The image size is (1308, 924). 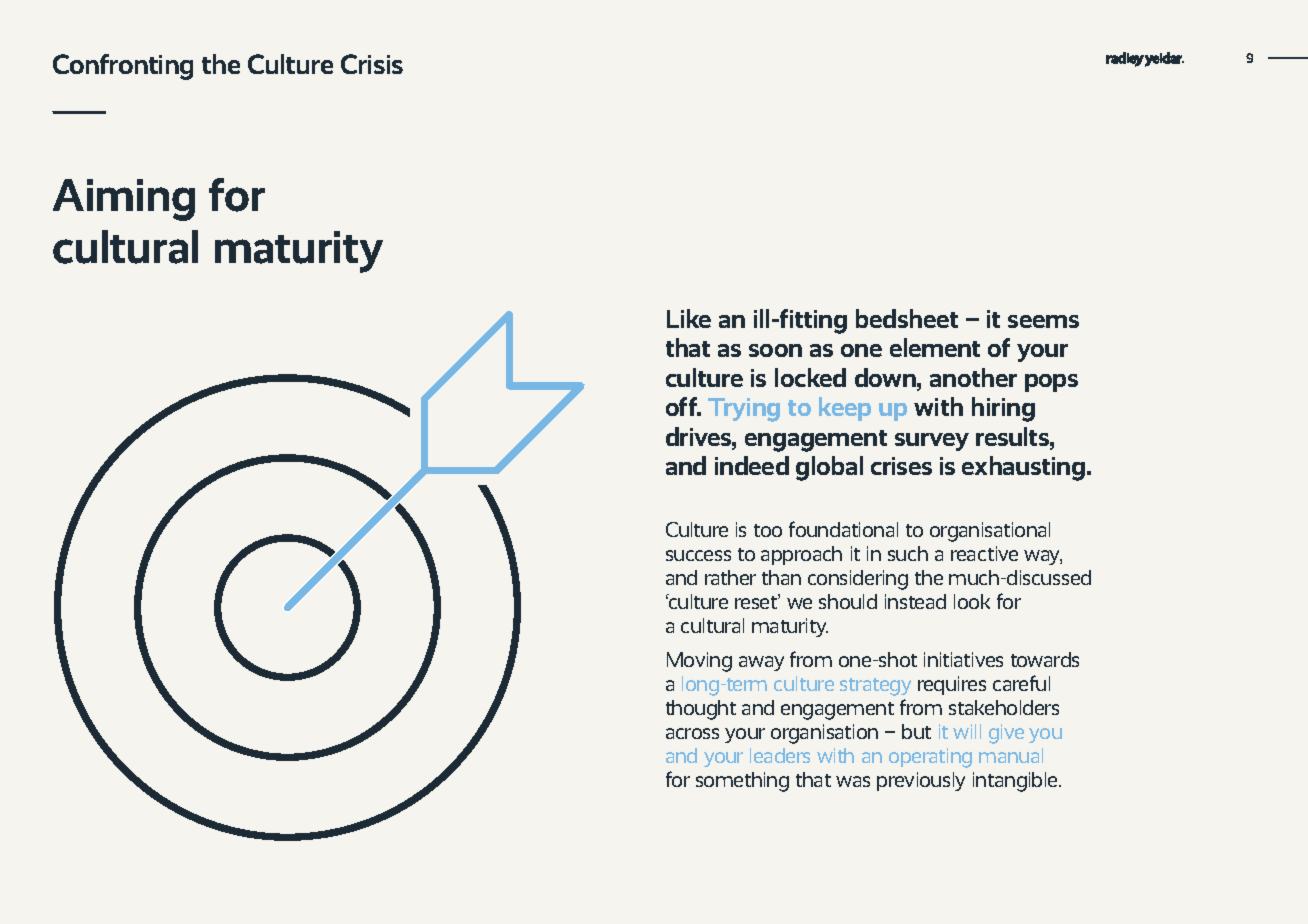 What do you see at coordinates (689, 318) in the screenshot?
I see `Like` at bounding box center [689, 318].
